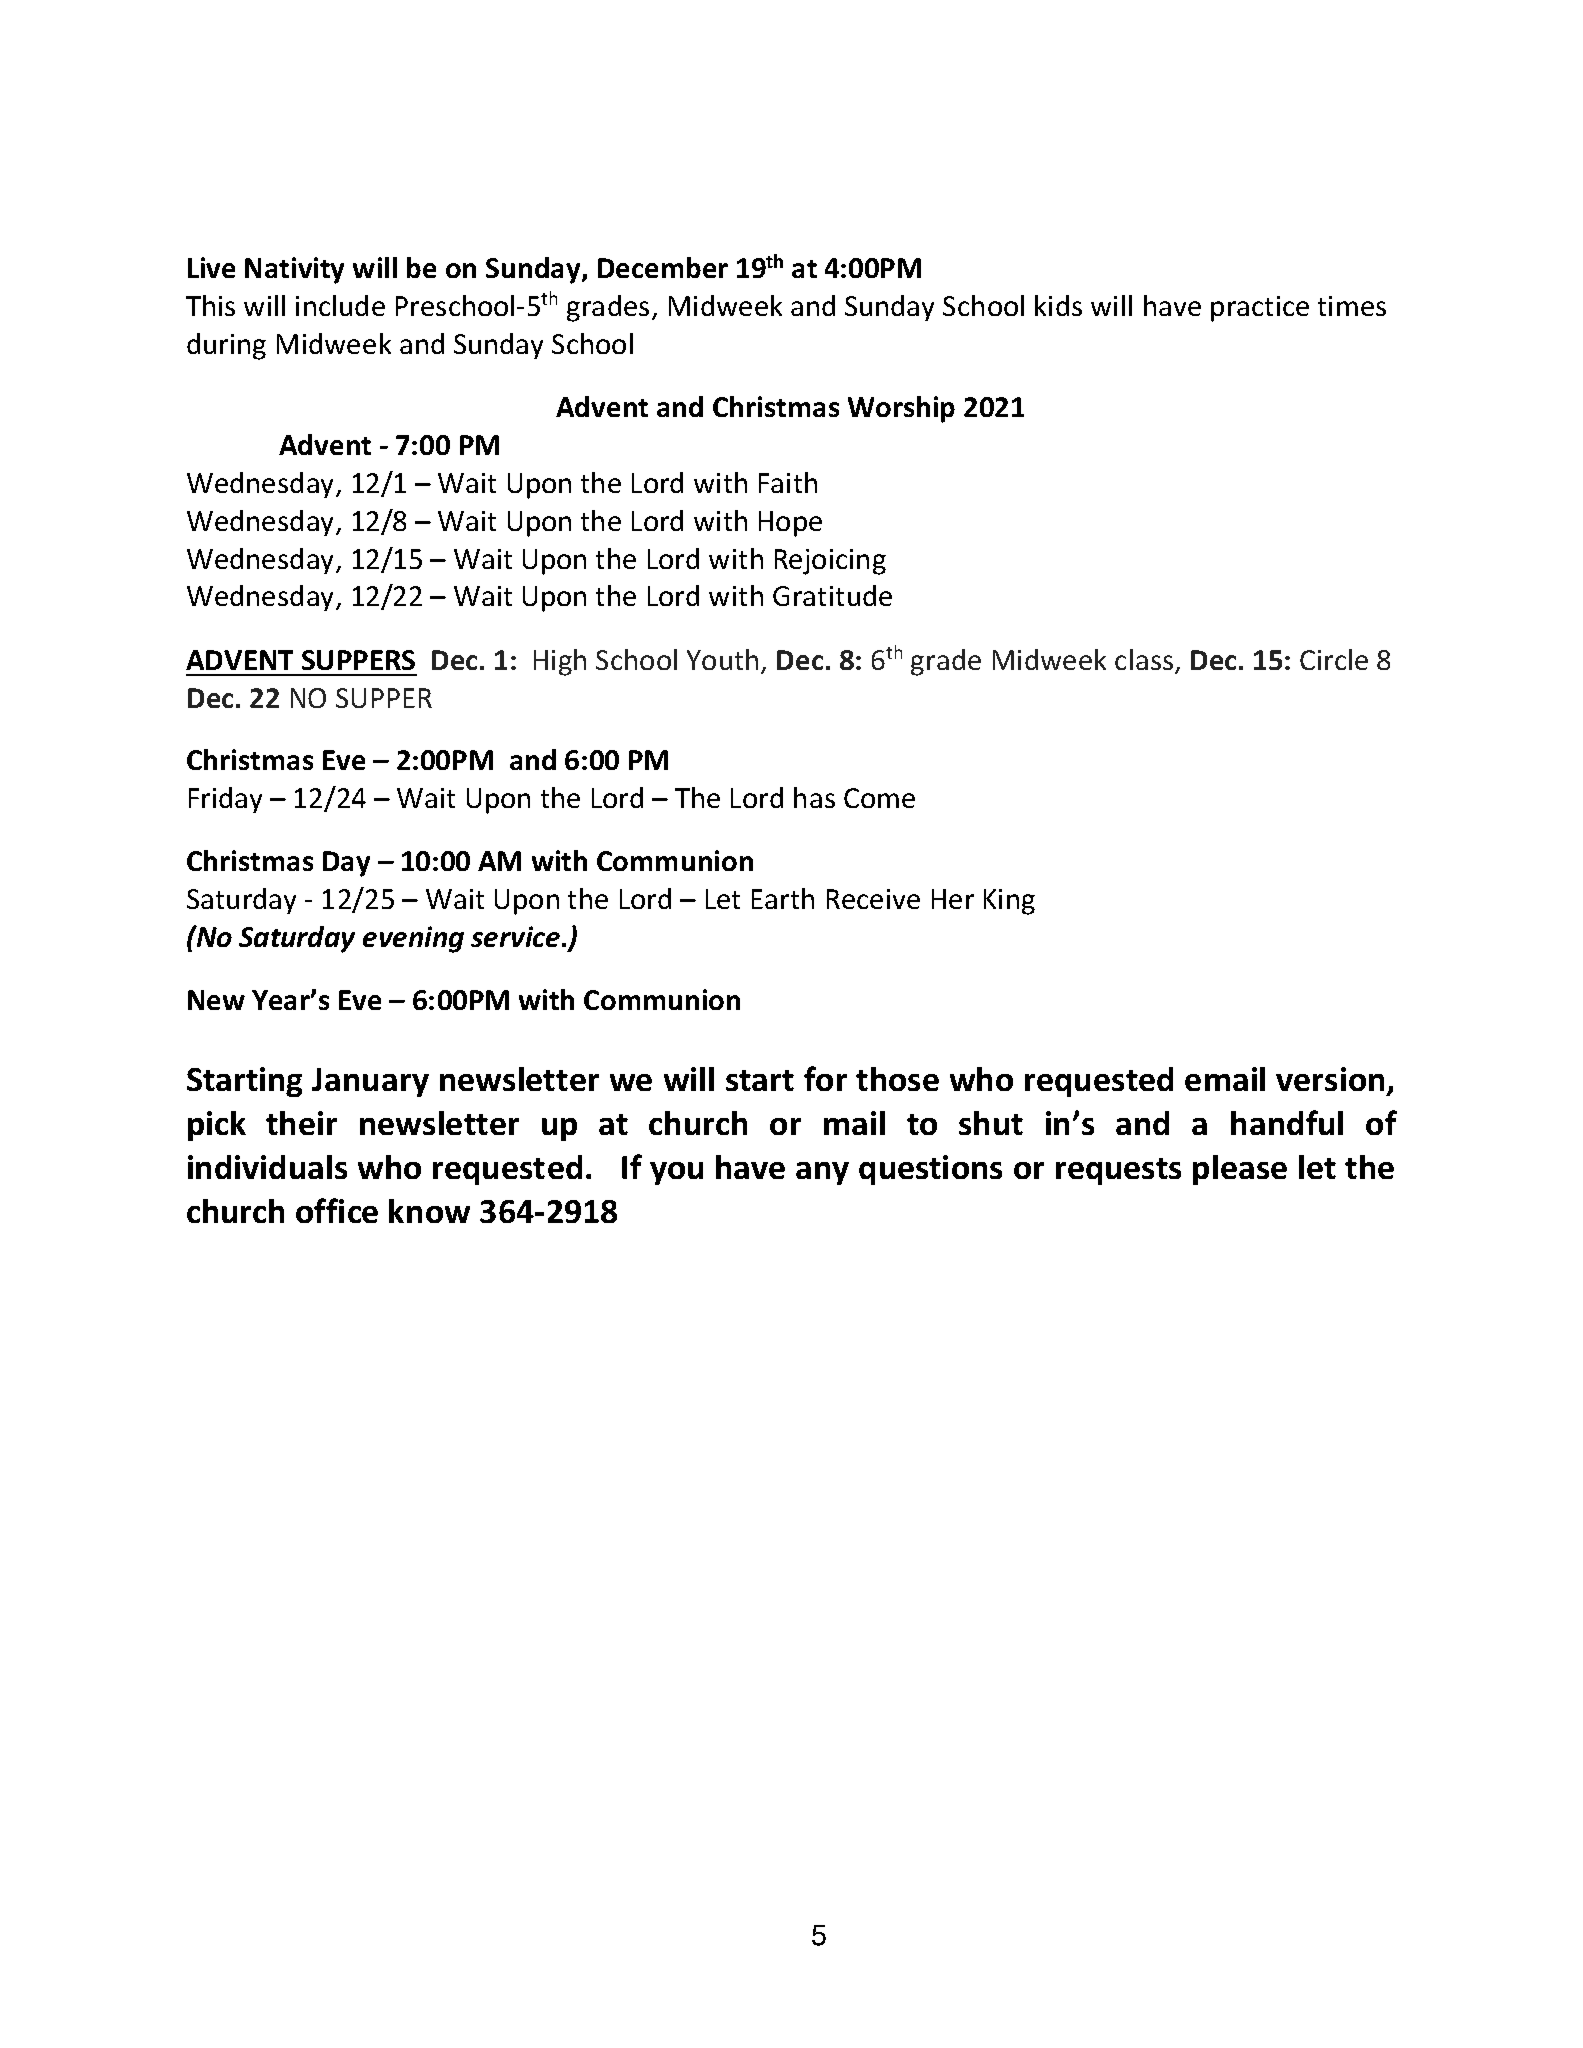  I want to click on practice, so click(1260, 309).
